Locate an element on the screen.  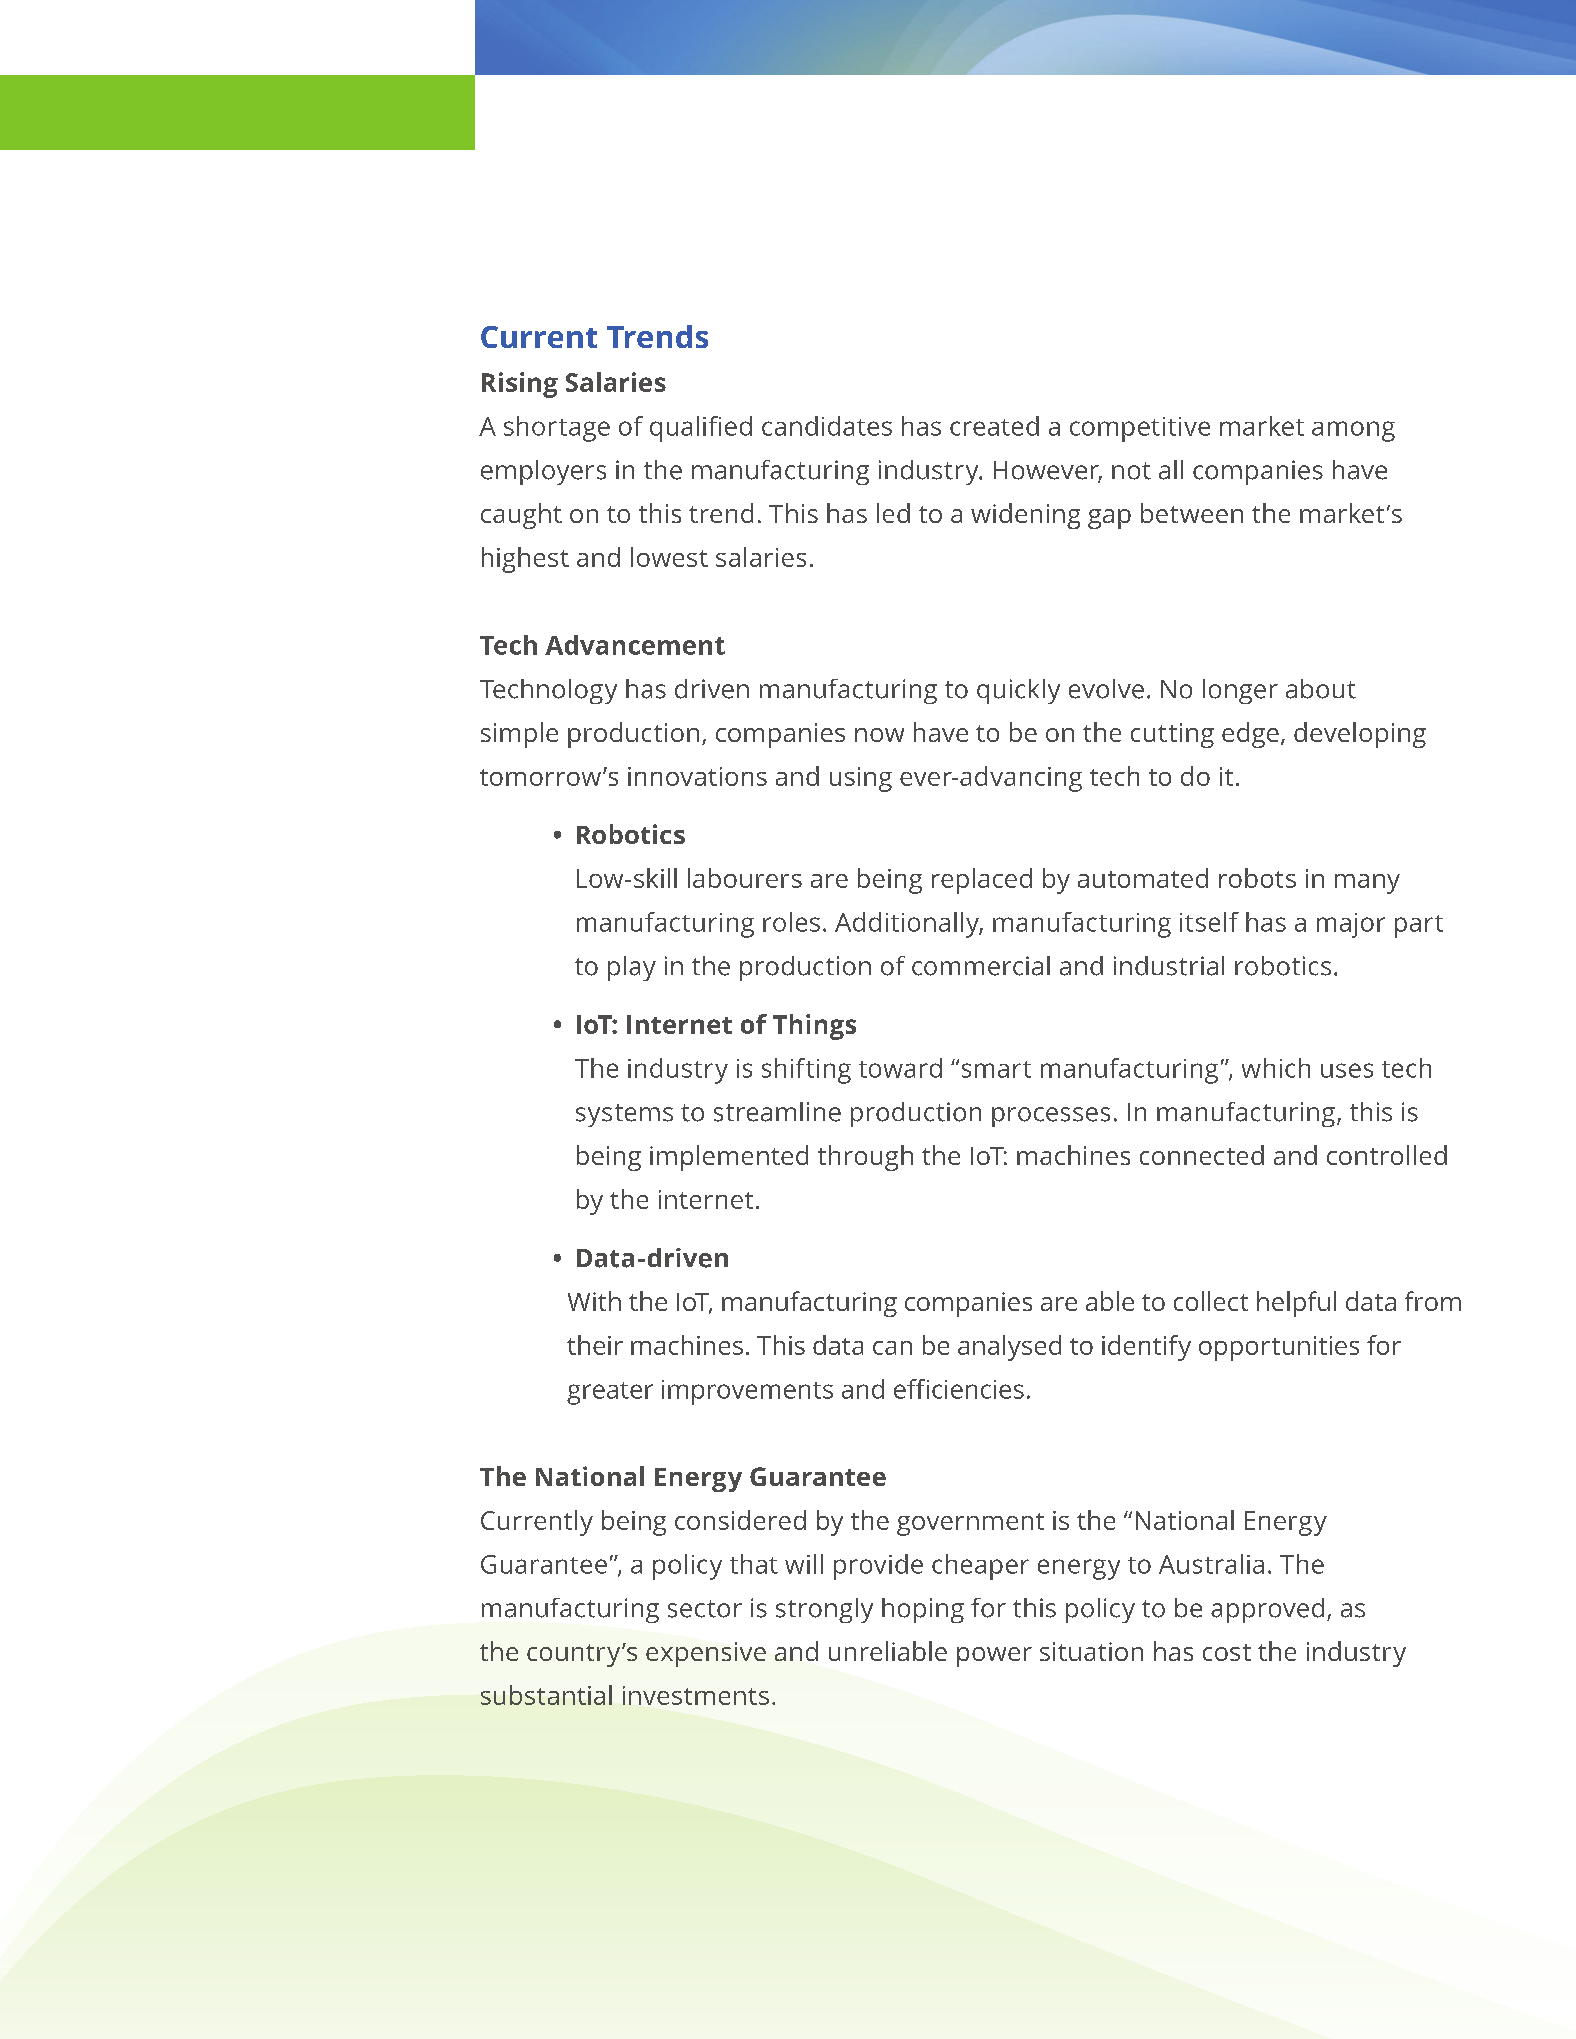
created is located at coordinates (994, 426).
